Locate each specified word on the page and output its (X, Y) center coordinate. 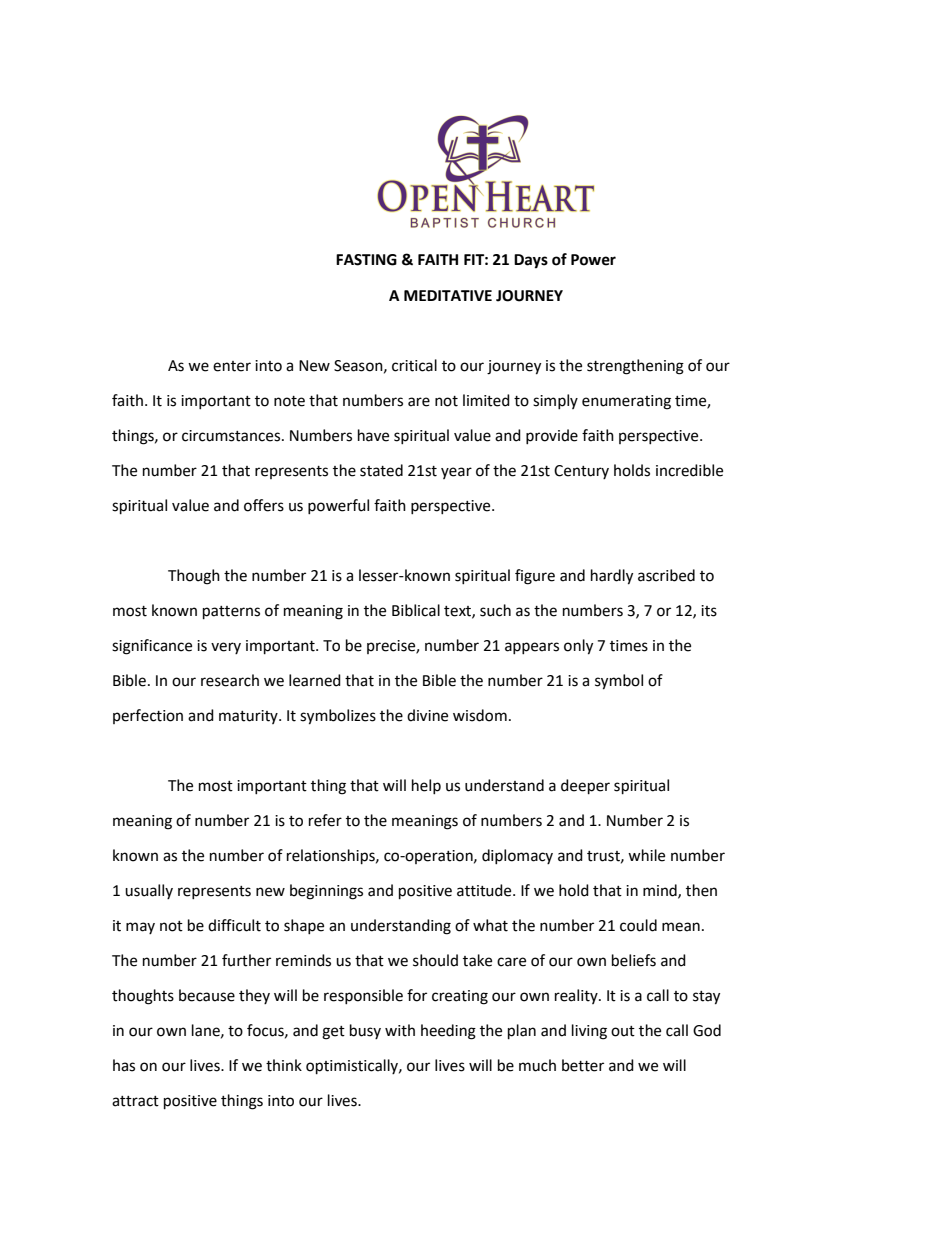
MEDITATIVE (448, 295)
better (583, 1065)
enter (232, 366)
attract (135, 1101)
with (400, 1030)
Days (531, 261)
